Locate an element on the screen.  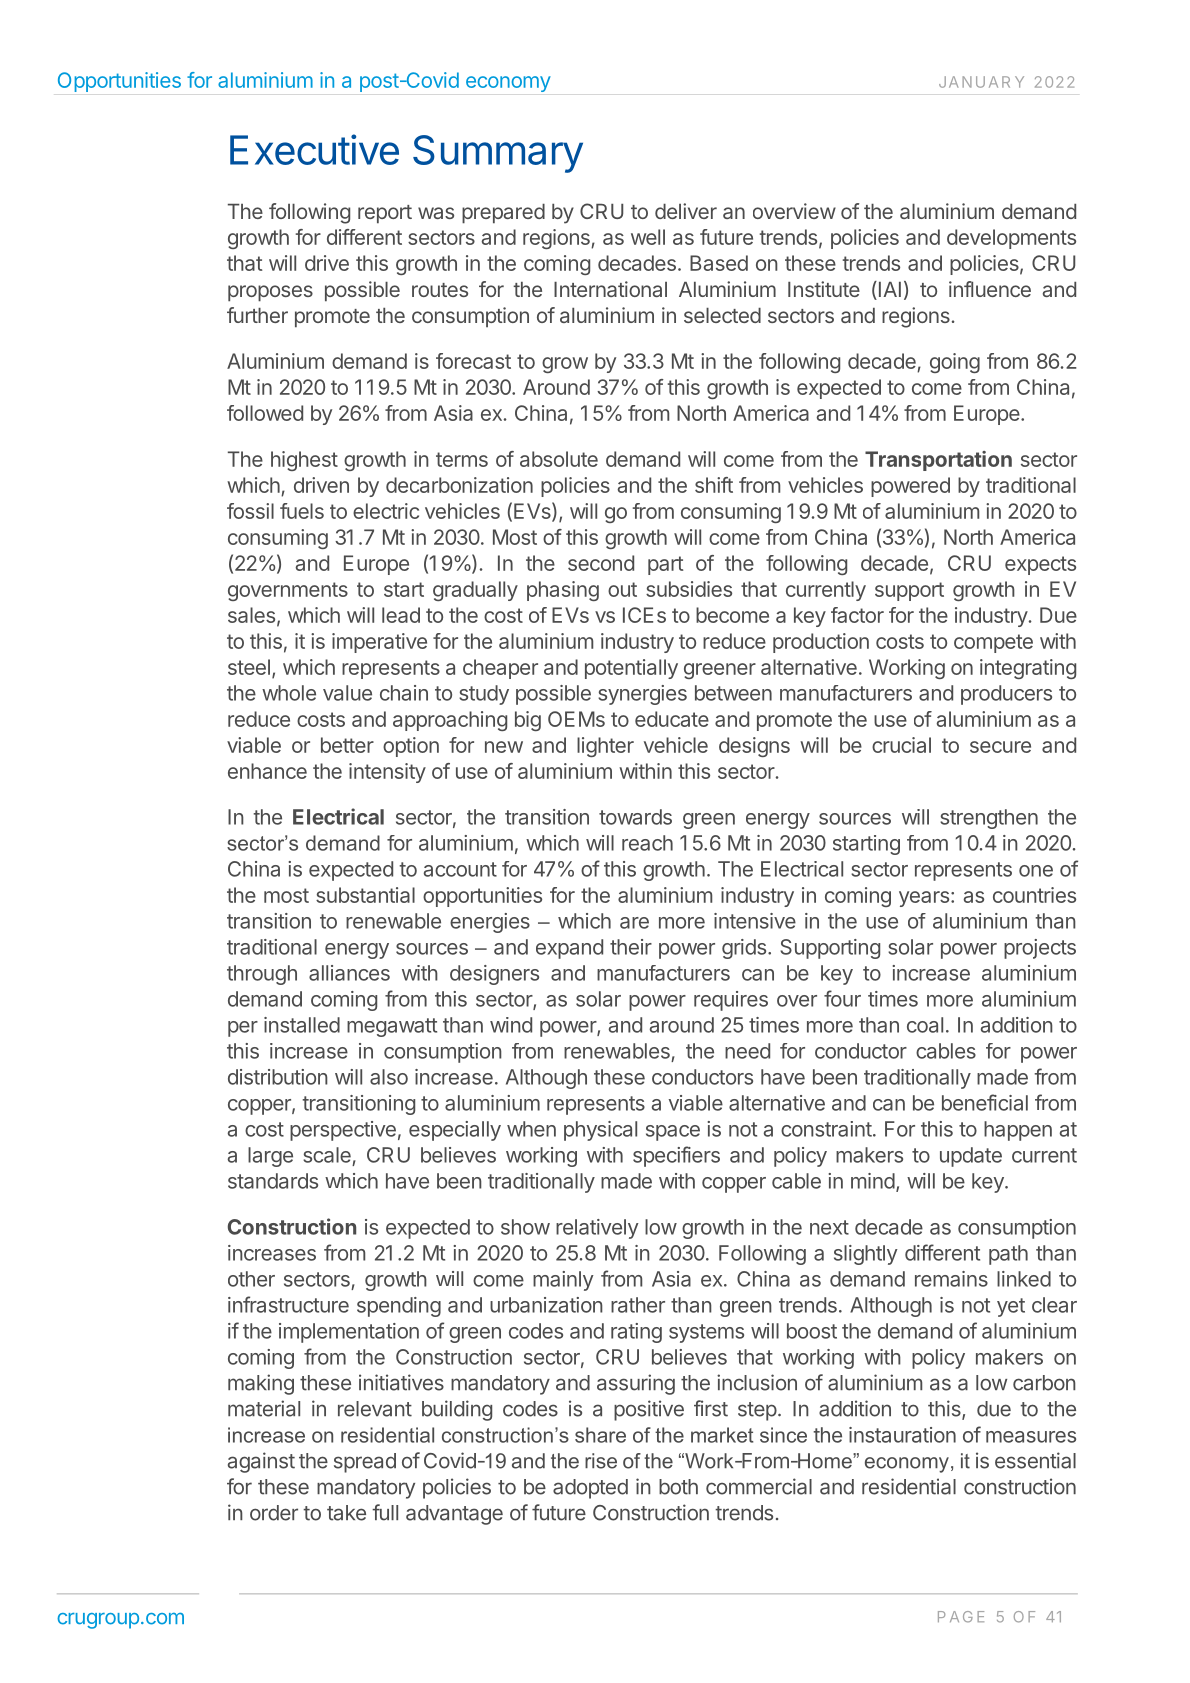
subsidies is located at coordinates (689, 589).
